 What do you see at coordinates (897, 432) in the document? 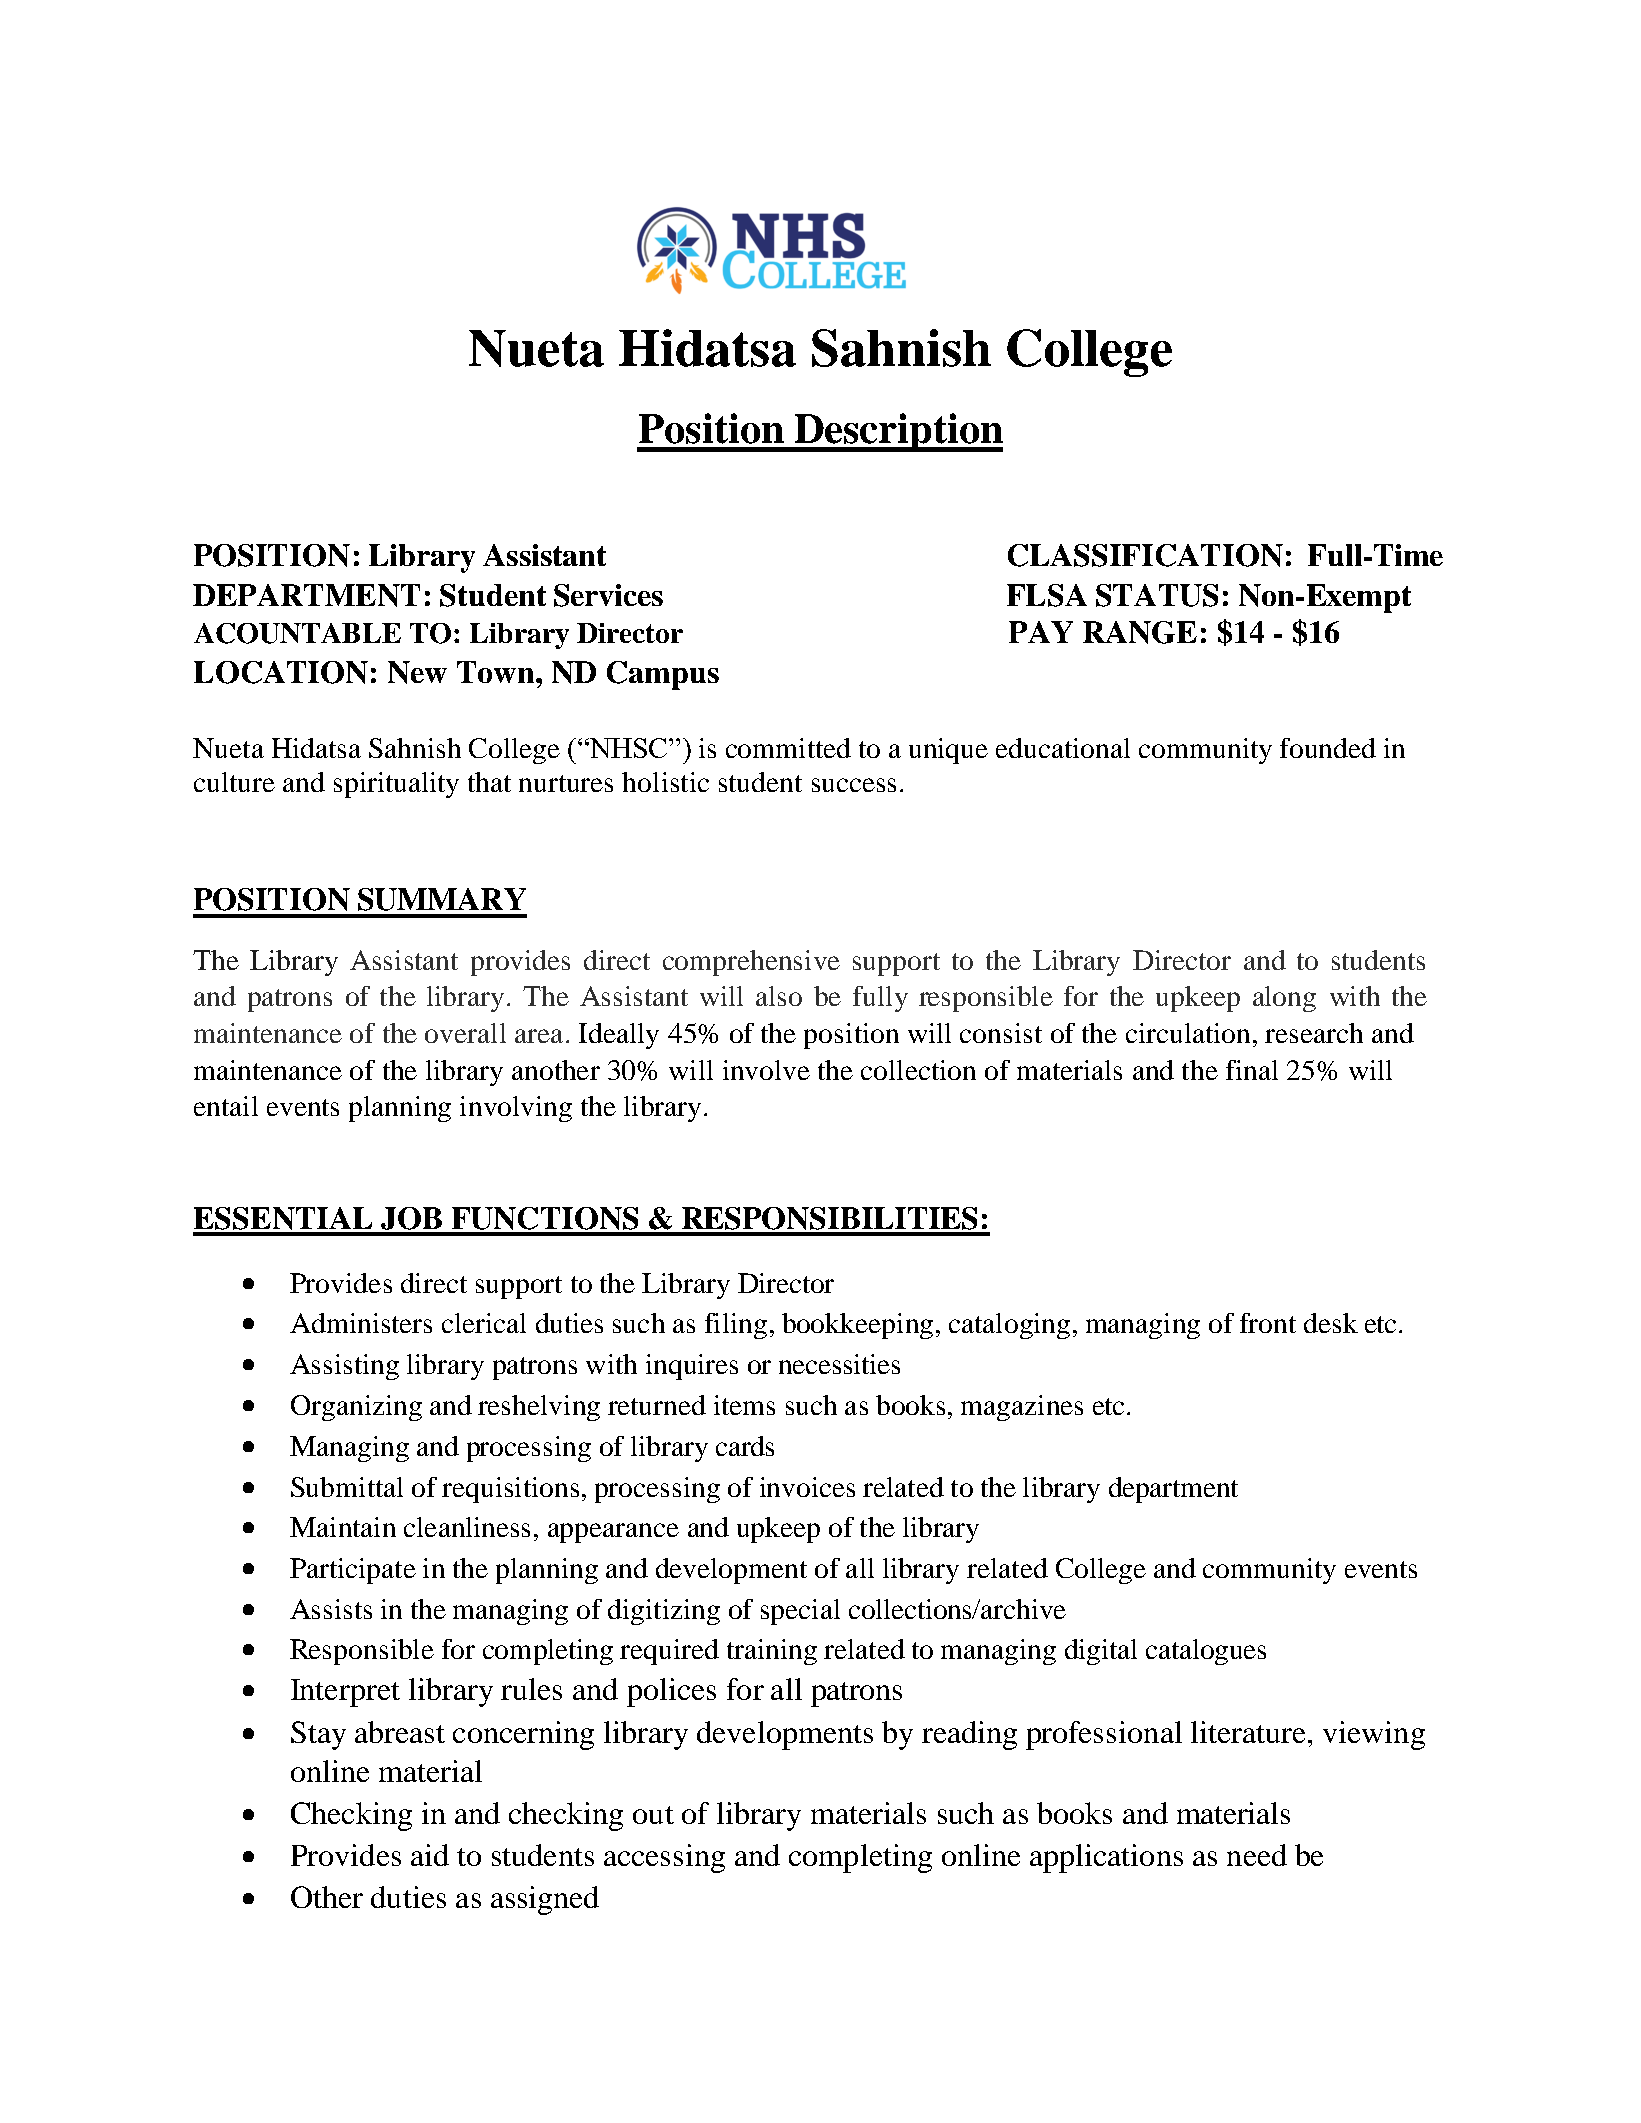
I see `Description` at bounding box center [897, 432].
